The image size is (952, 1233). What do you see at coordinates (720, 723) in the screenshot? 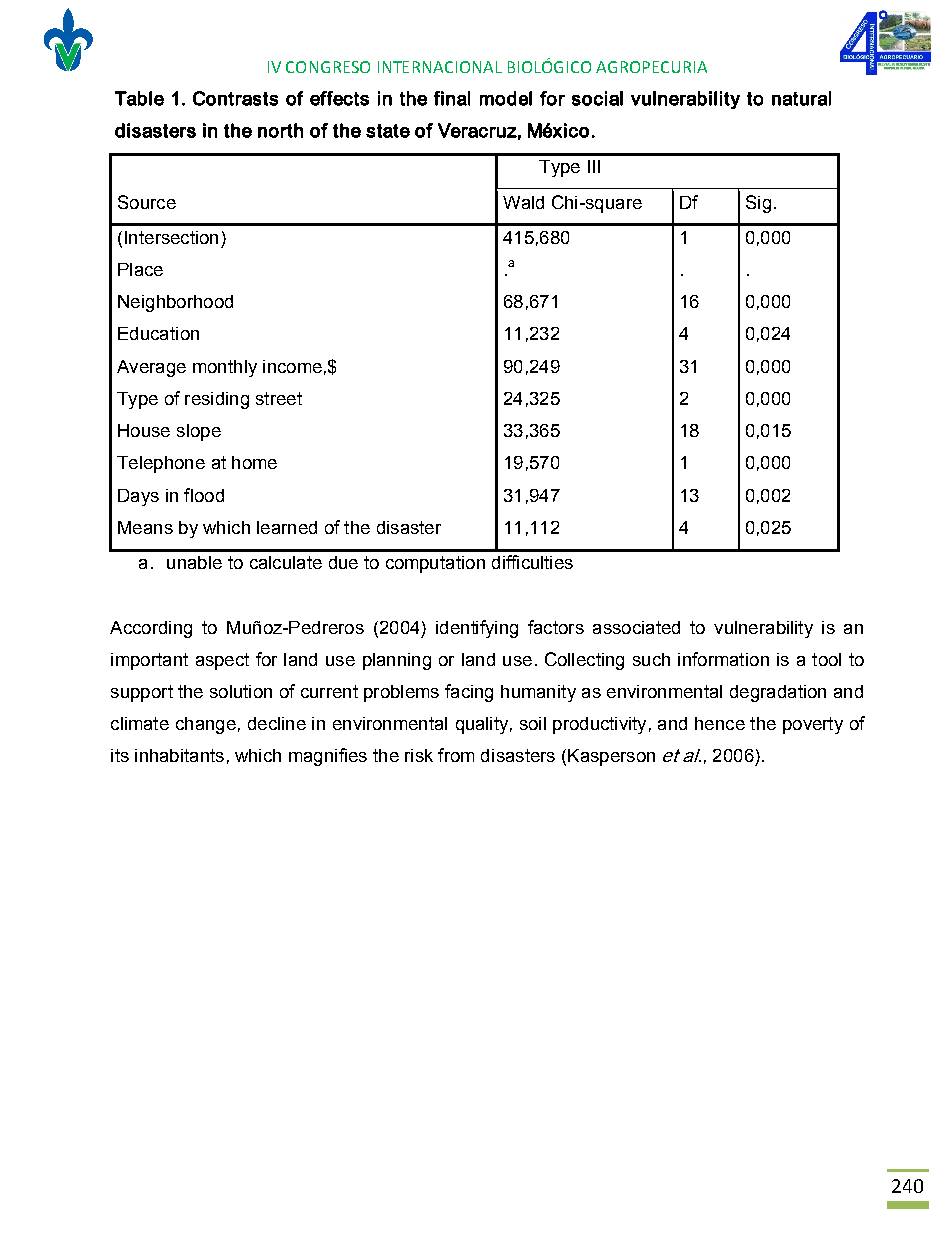
I see `hence` at bounding box center [720, 723].
